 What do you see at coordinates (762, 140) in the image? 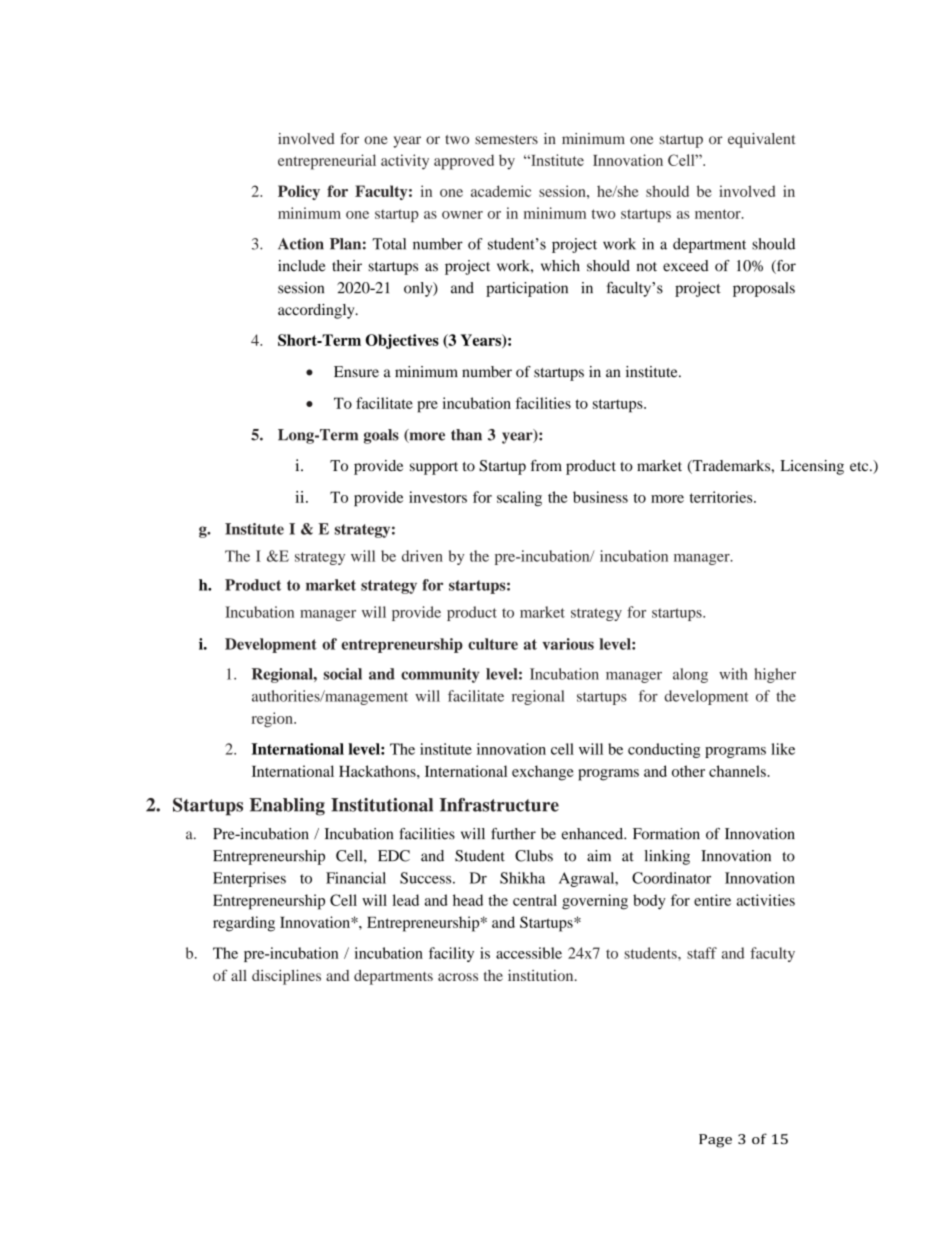
I see `equivalent` at bounding box center [762, 140].
